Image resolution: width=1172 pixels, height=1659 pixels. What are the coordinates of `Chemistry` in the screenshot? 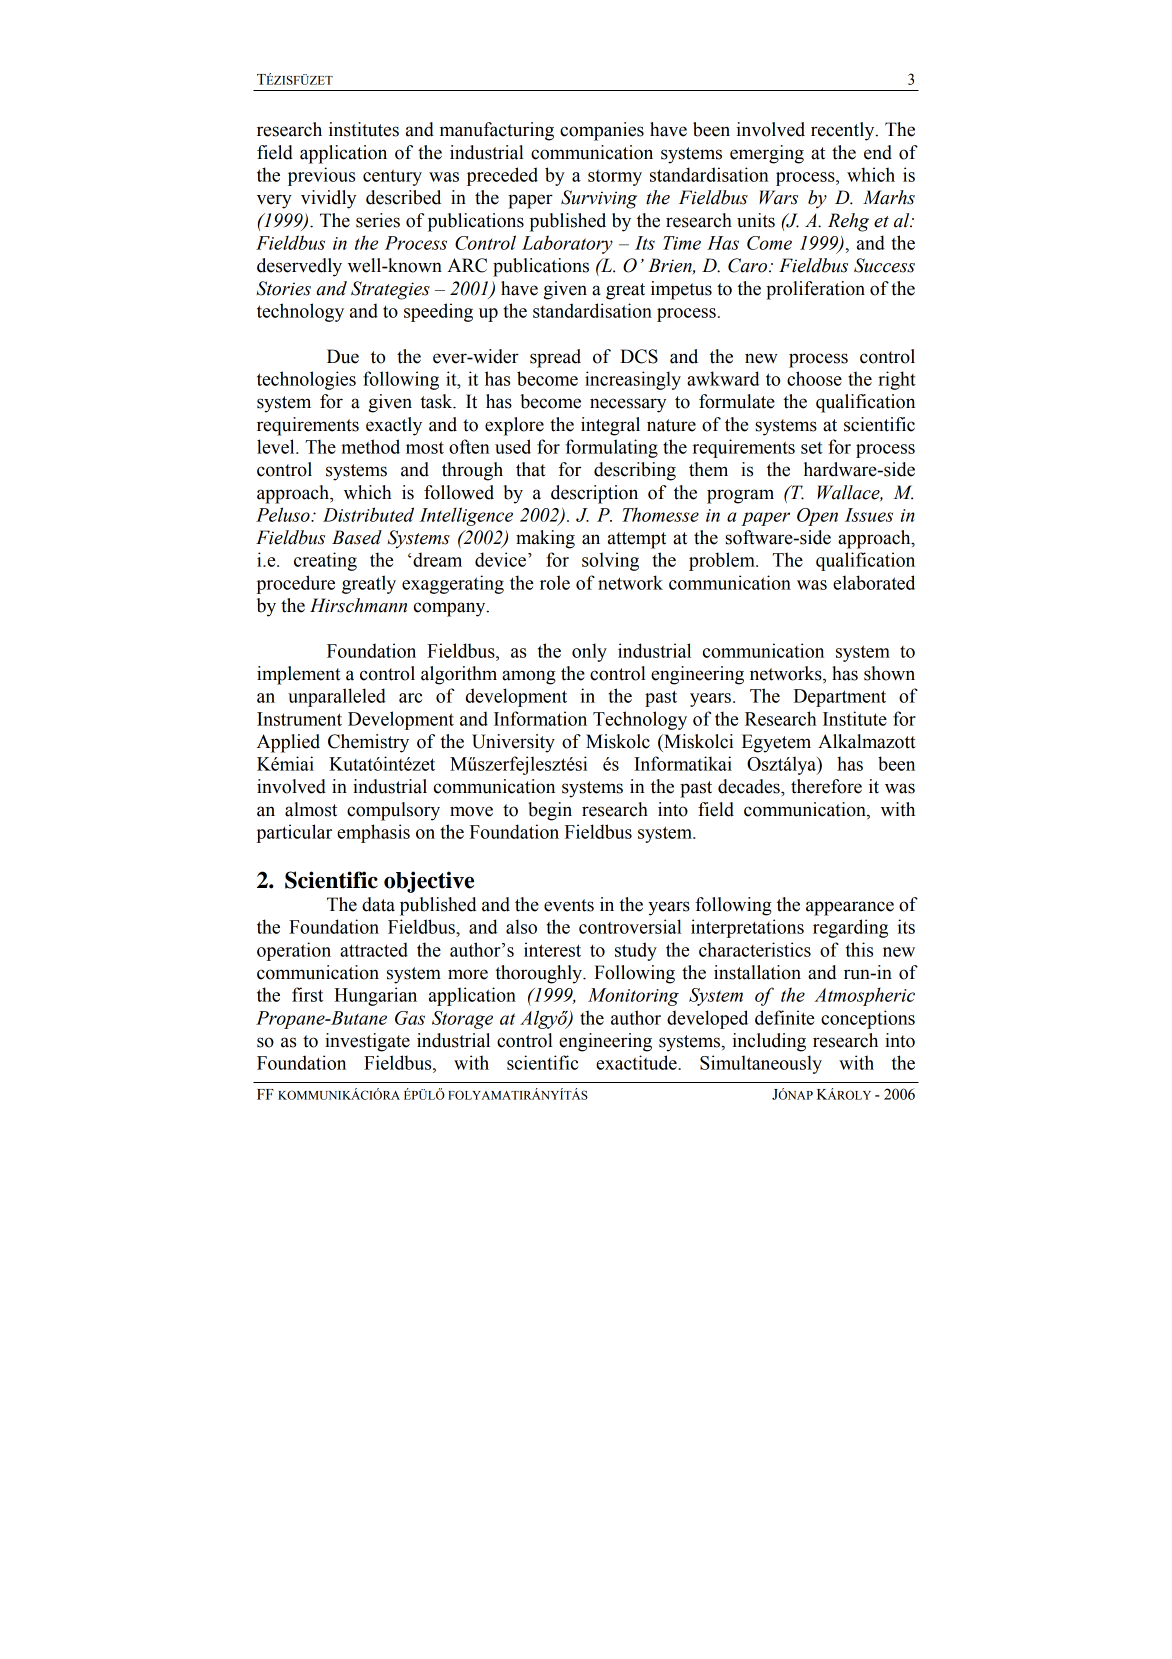 It's located at (368, 743).
